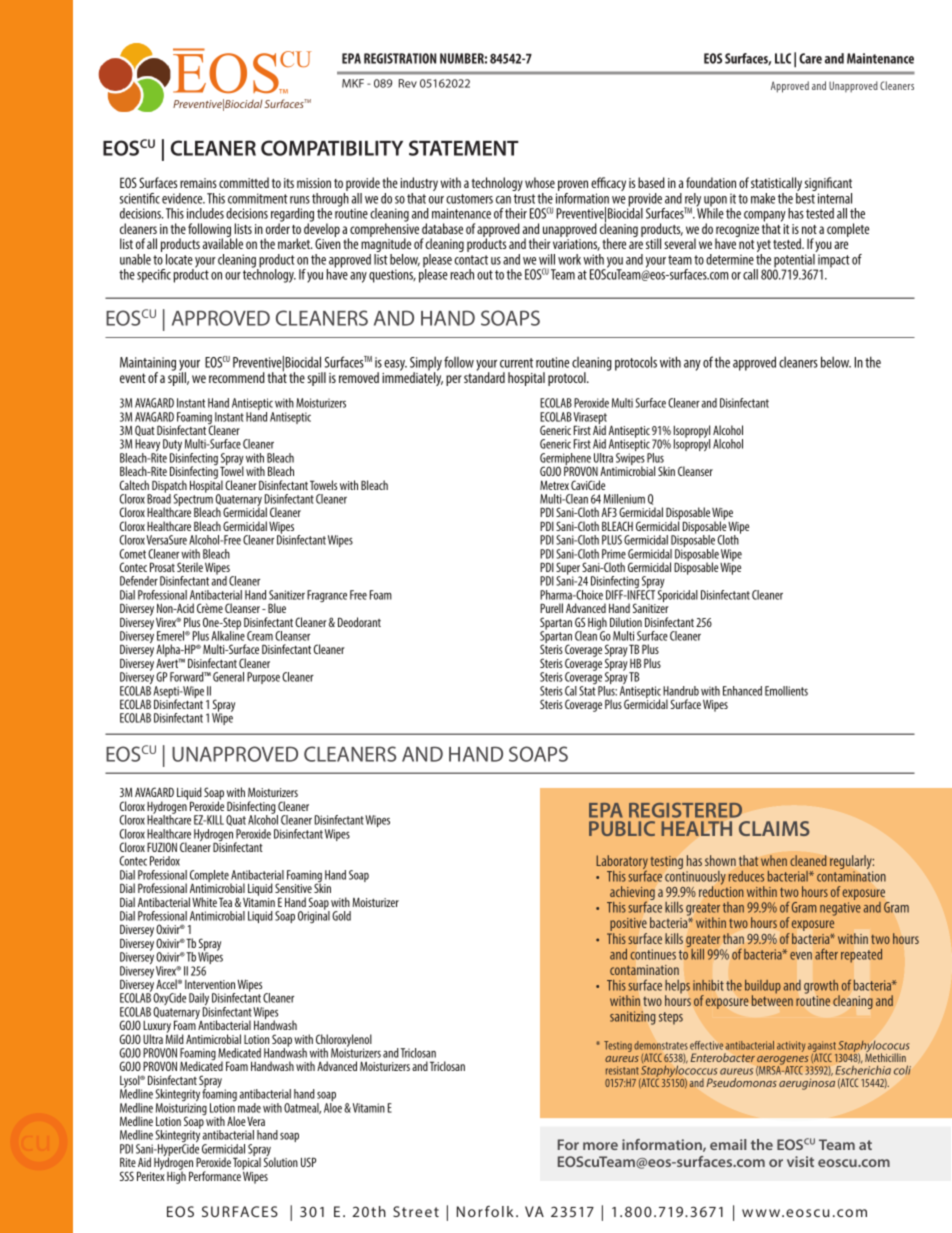  Describe the element at coordinates (244, 182) in the screenshot. I see `committed` at that location.
